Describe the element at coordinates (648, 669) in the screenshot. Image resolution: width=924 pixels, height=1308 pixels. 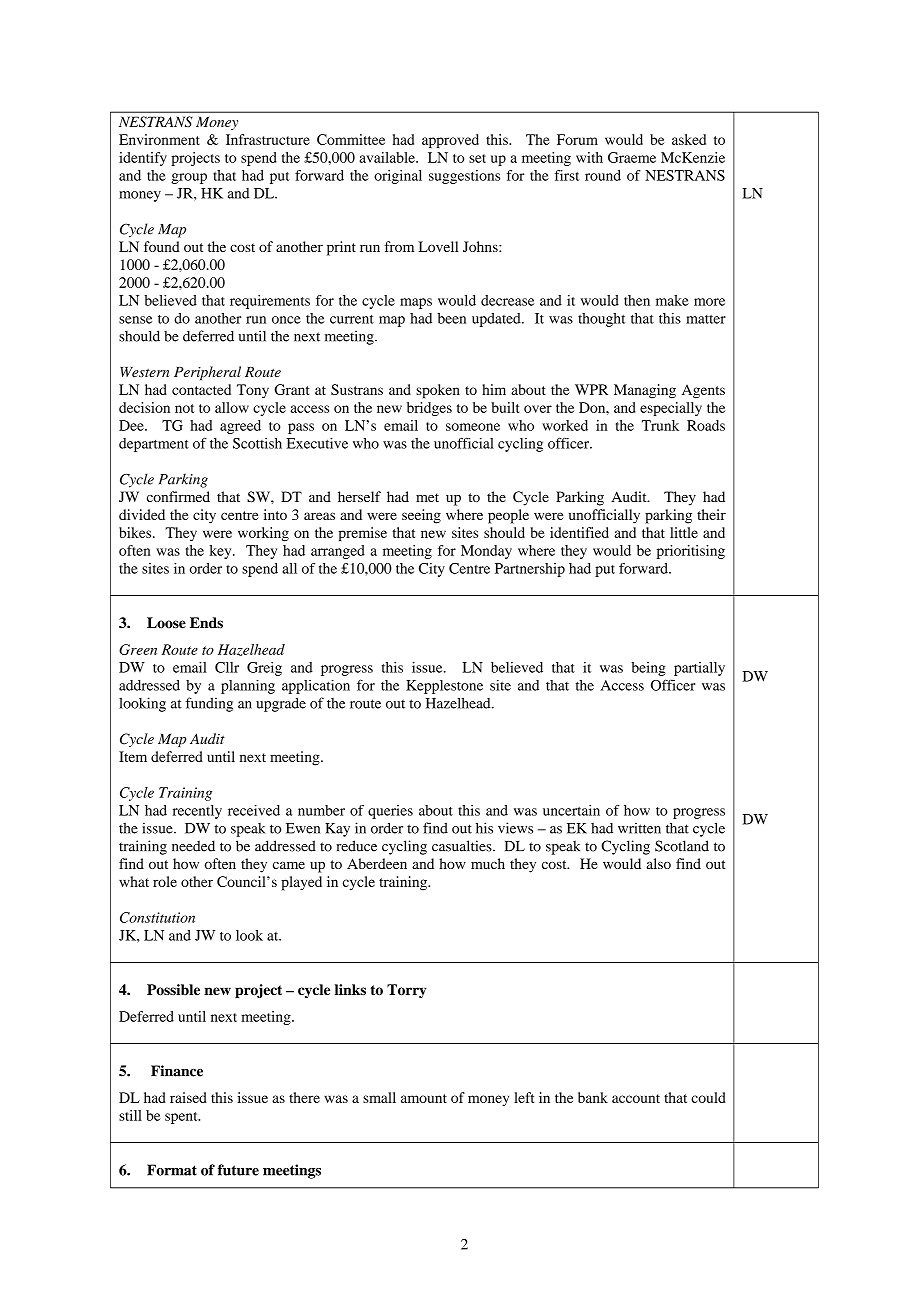
I see `being` at that location.
